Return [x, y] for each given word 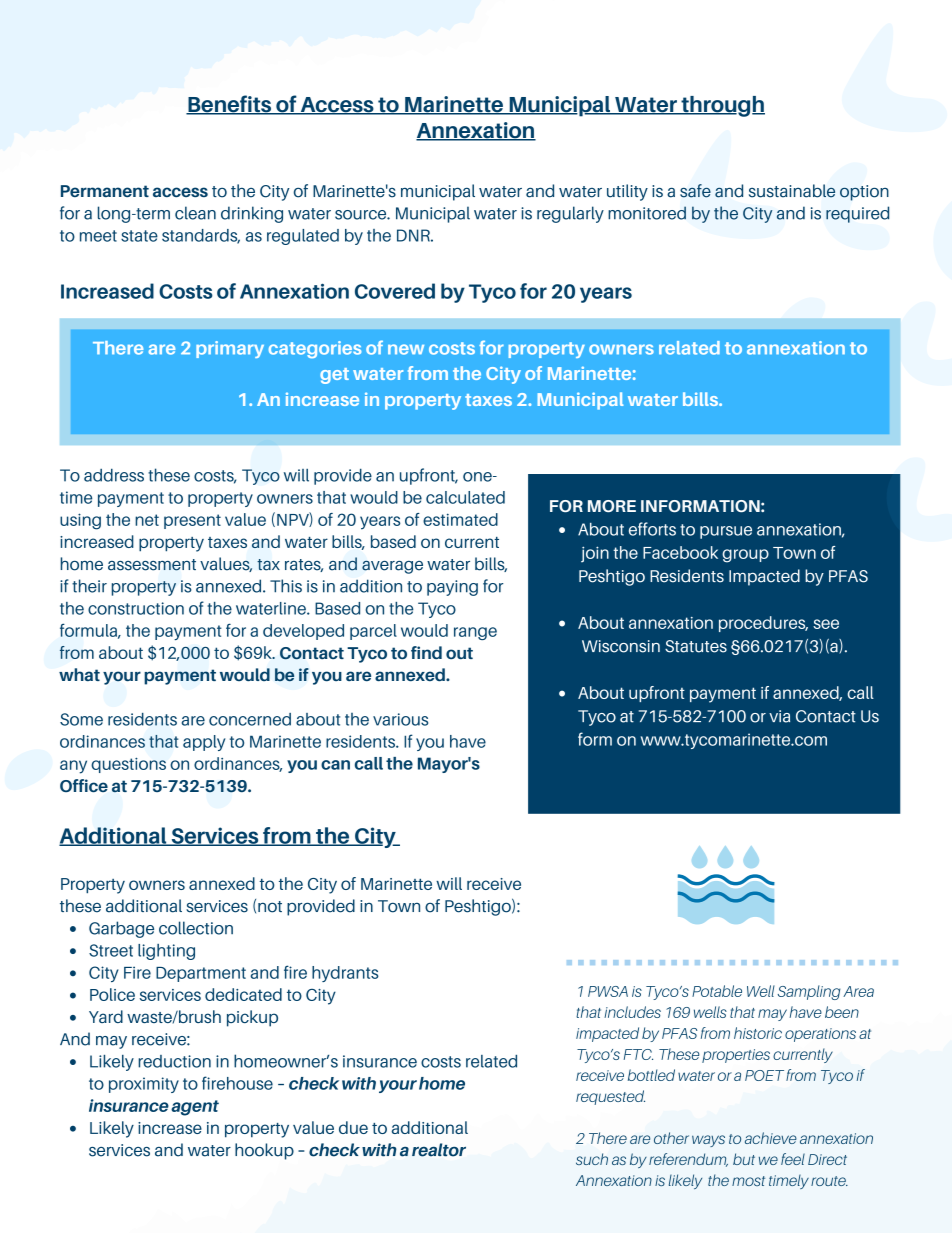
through [722, 106]
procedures [763, 624]
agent [195, 1108]
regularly [570, 214]
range [475, 633]
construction [136, 608]
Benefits [230, 105]
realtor [439, 1150]
